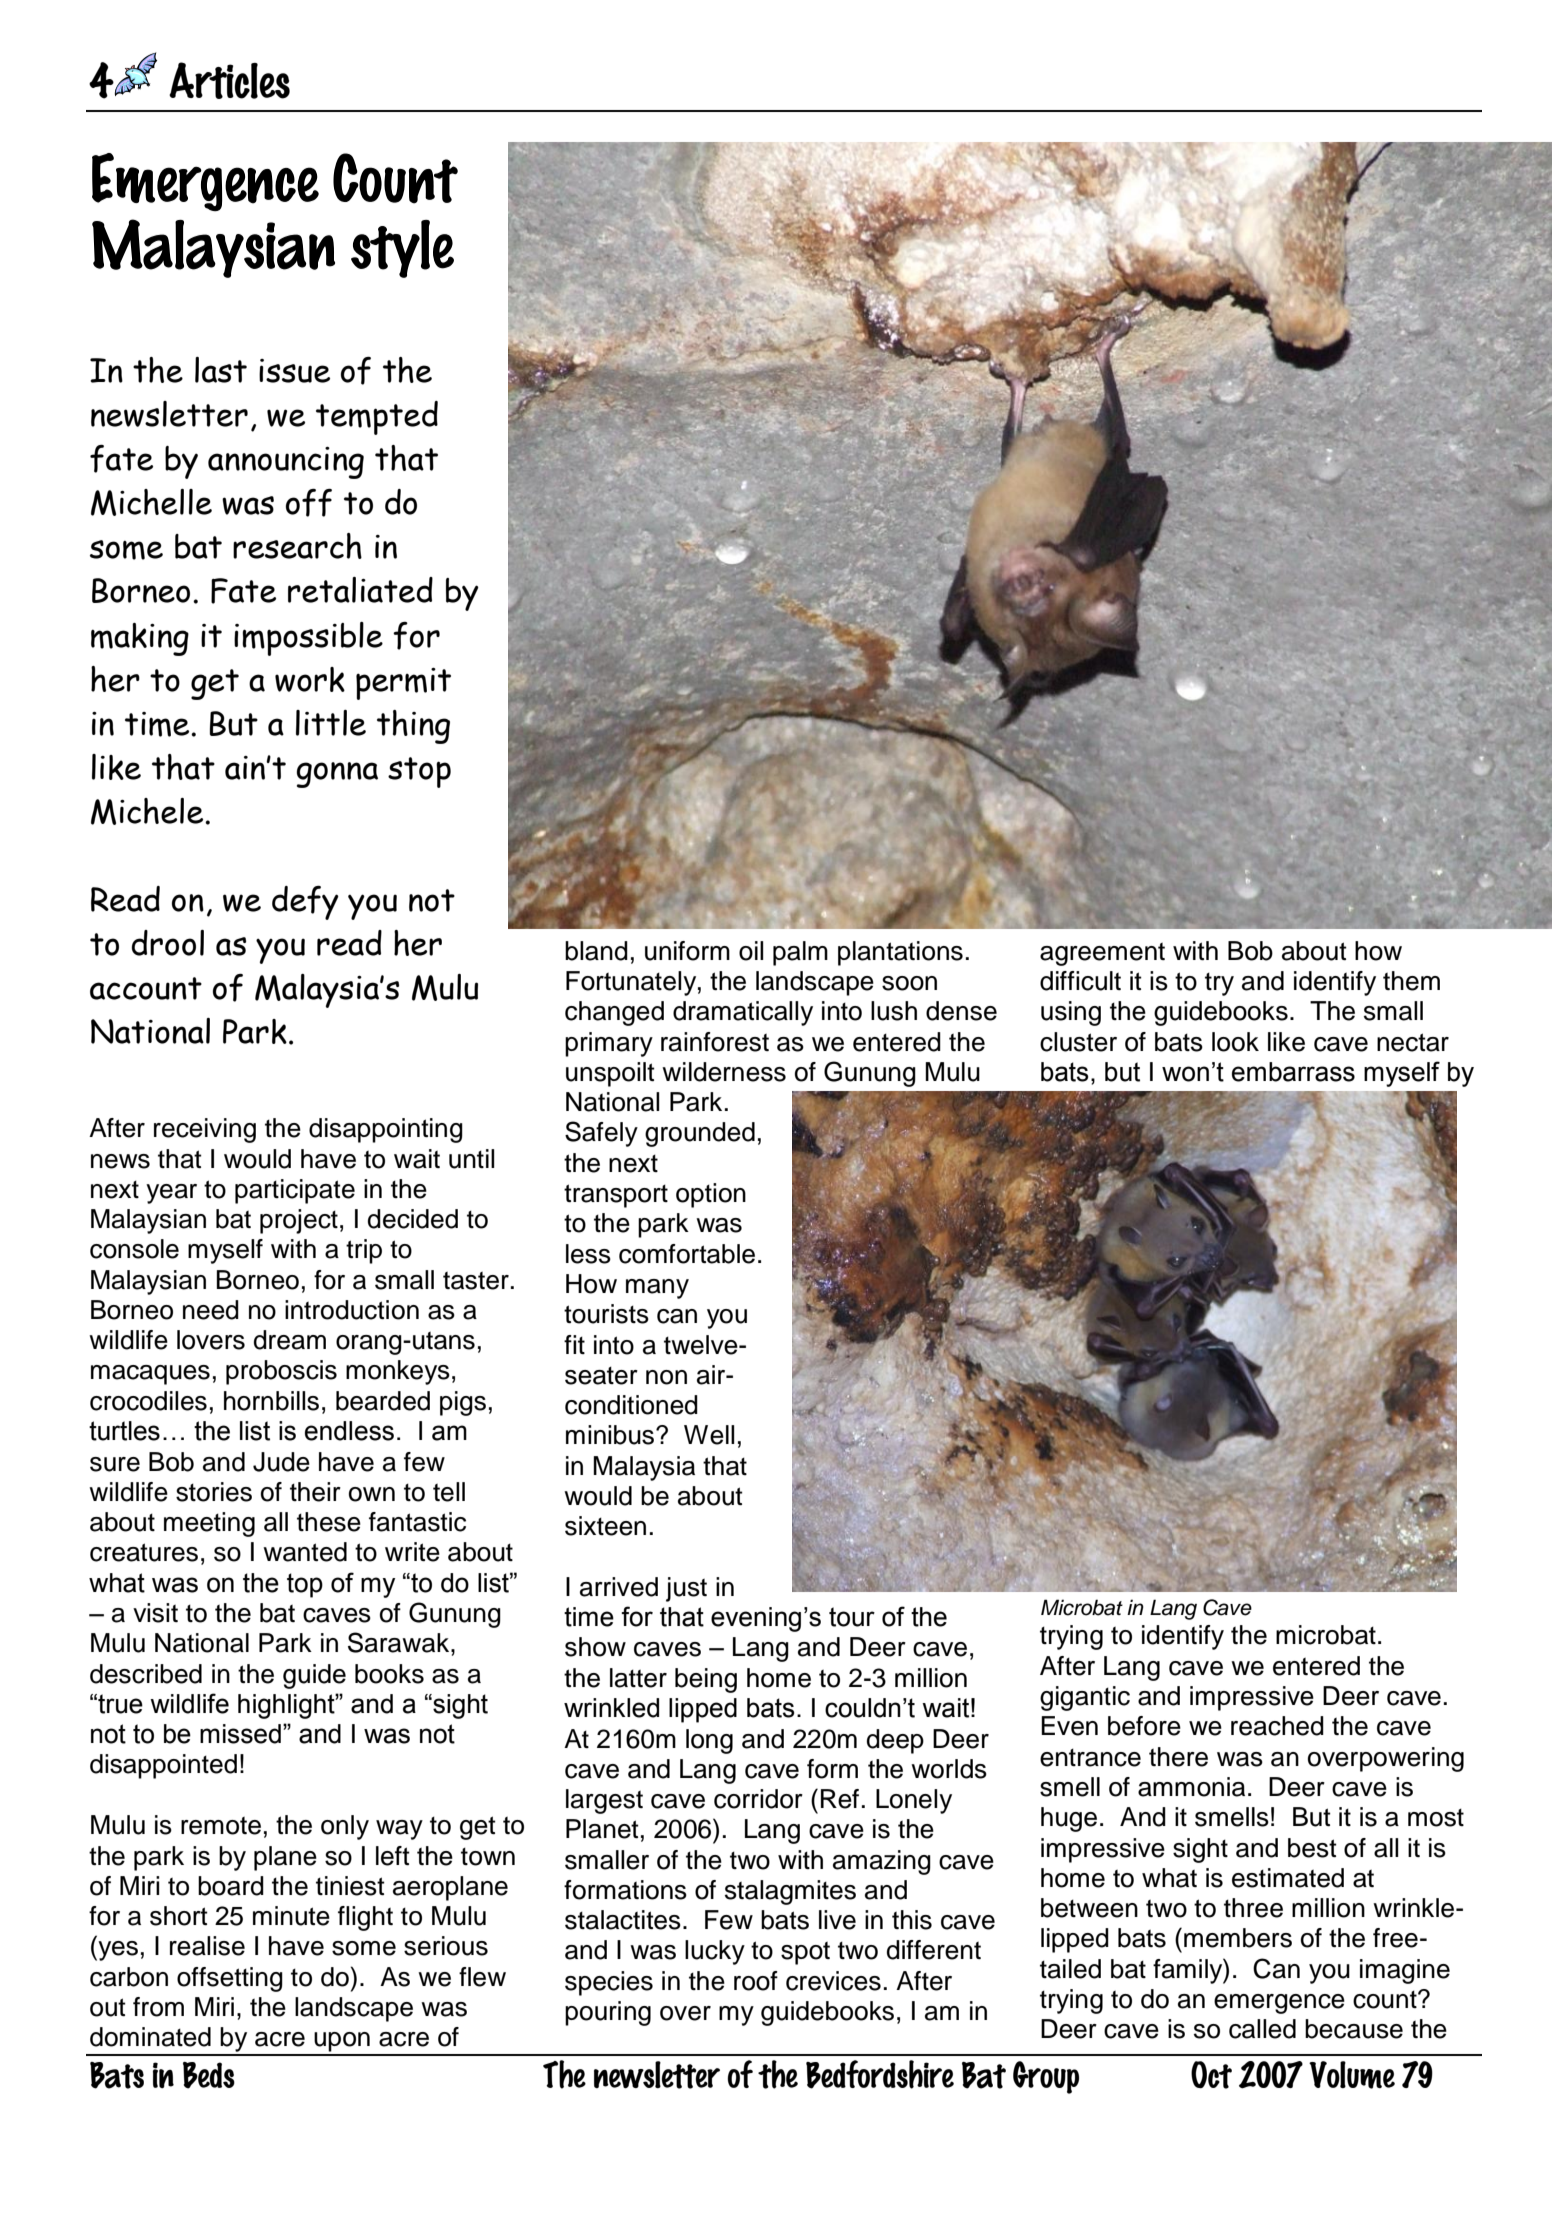 The width and height of the screenshot is (1567, 2218). What do you see at coordinates (1293, 1072) in the screenshot?
I see `embarrass` at bounding box center [1293, 1072].
